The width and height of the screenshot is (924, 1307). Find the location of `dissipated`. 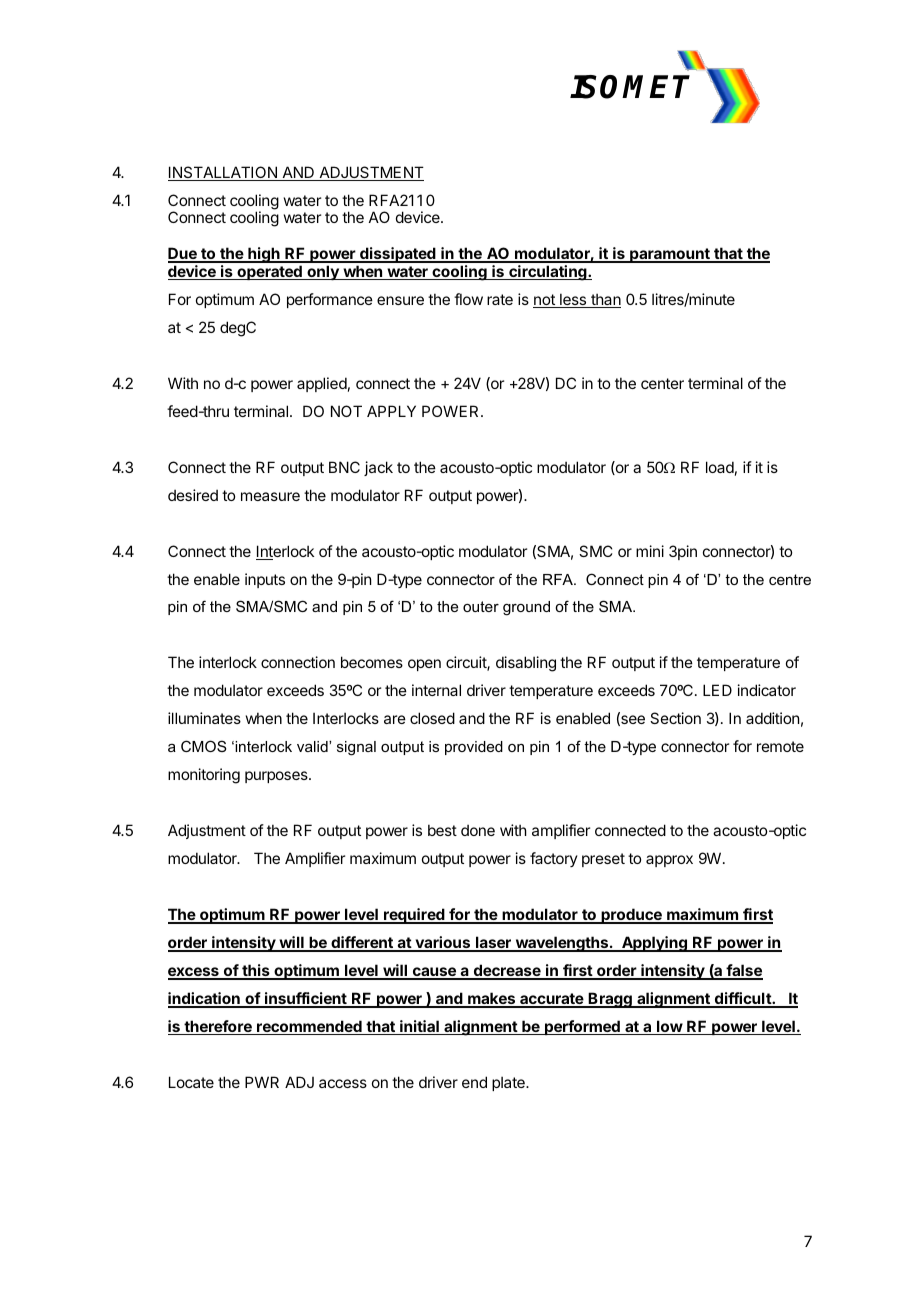

dissipated is located at coordinates (398, 255).
